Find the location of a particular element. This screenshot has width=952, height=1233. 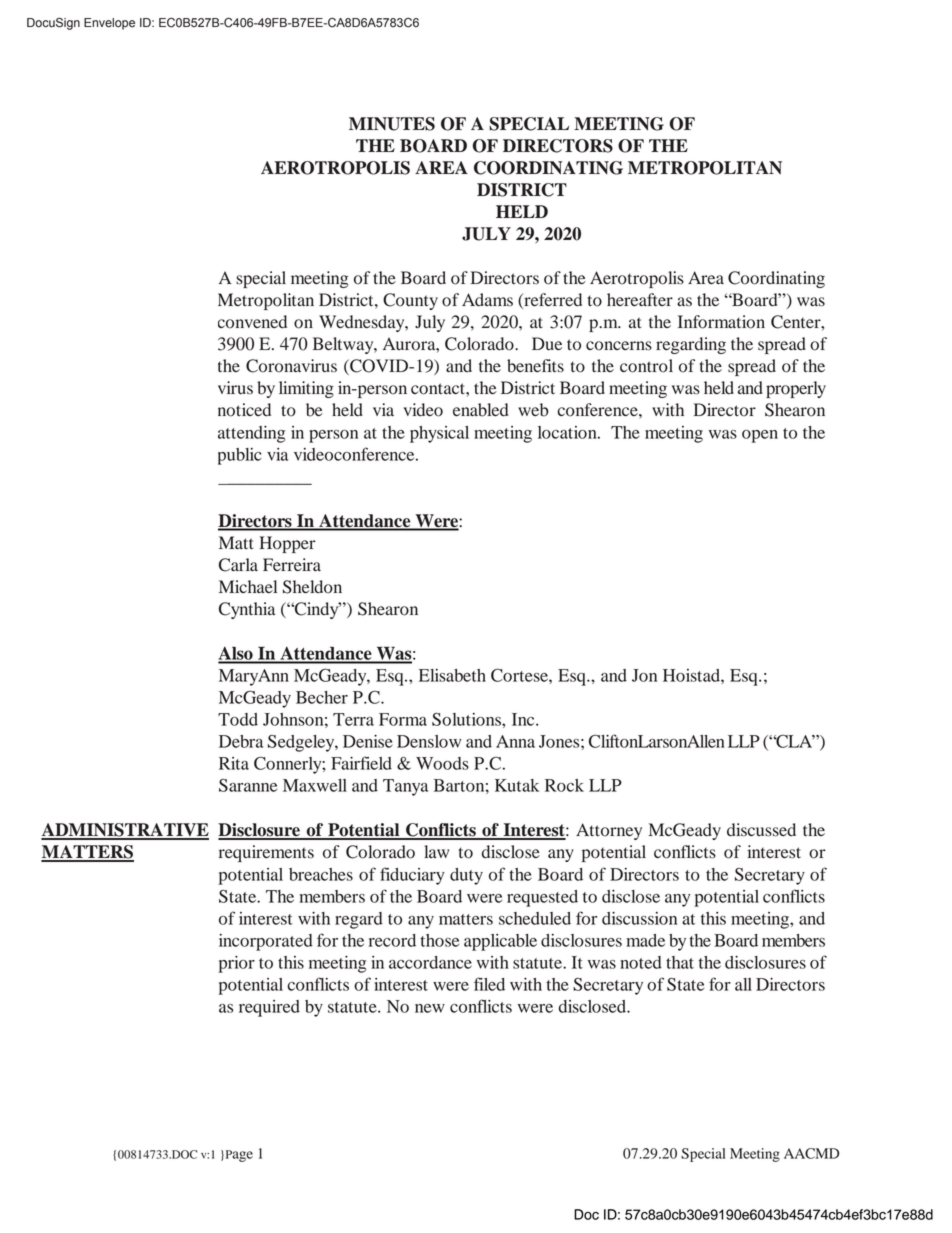

Adams is located at coordinates (487, 300).
